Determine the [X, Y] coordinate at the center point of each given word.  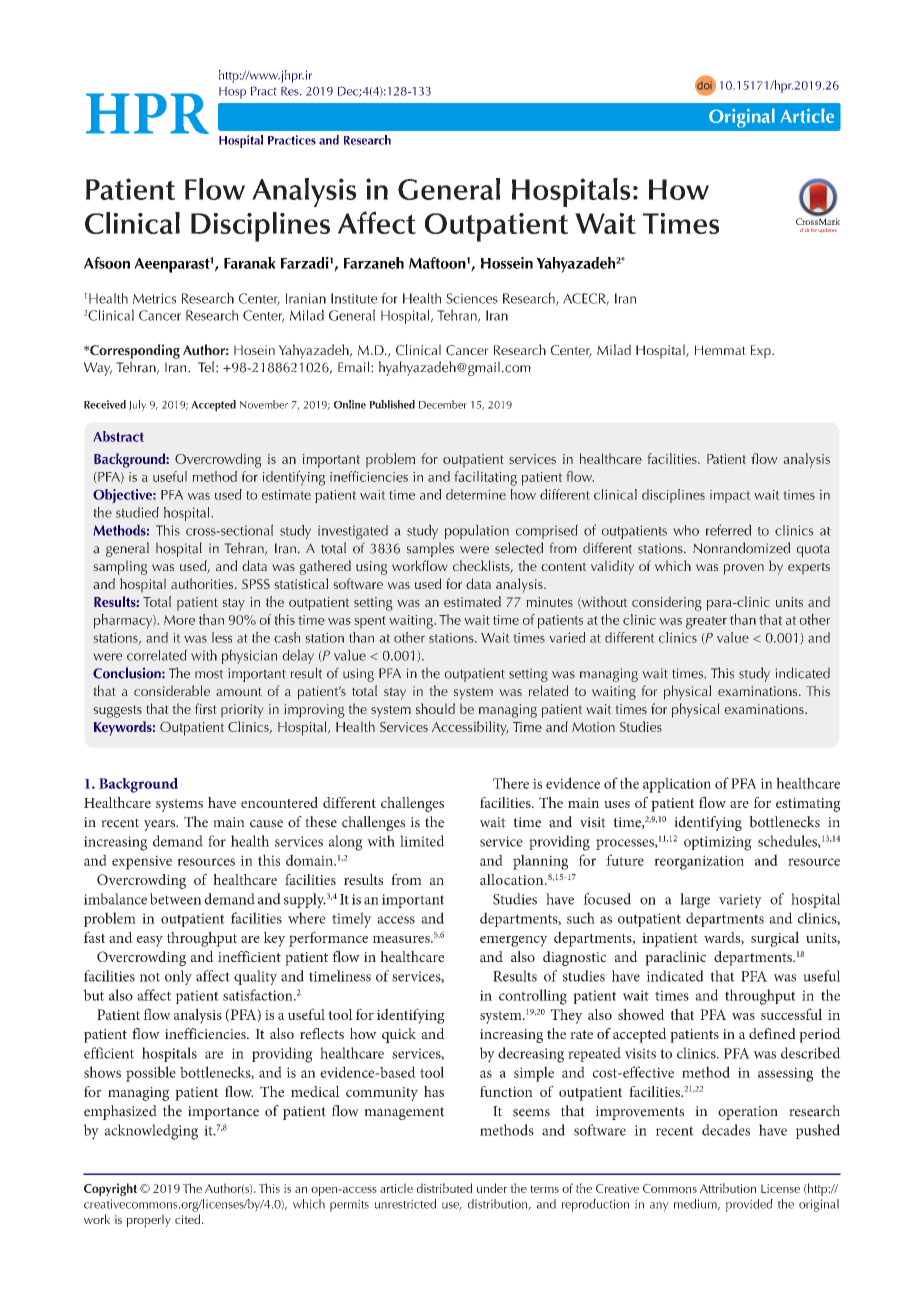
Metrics [154, 298]
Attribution [728, 1188]
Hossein [507, 263]
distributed [444, 1188]
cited [189, 1219]
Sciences [472, 298]
